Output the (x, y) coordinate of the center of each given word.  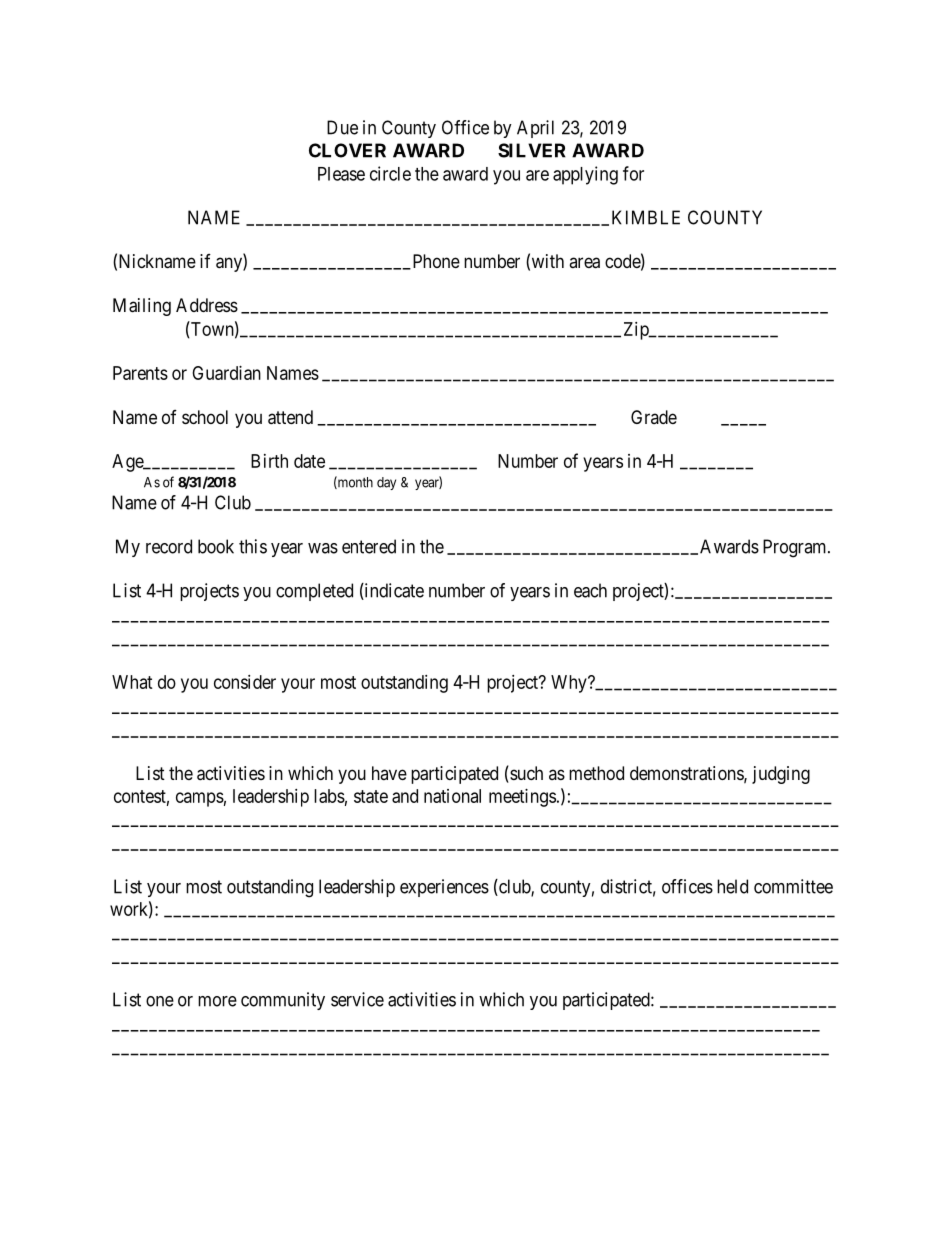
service (357, 999)
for (633, 173)
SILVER (532, 150)
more (217, 1001)
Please (341, 174)
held (732, 886)
